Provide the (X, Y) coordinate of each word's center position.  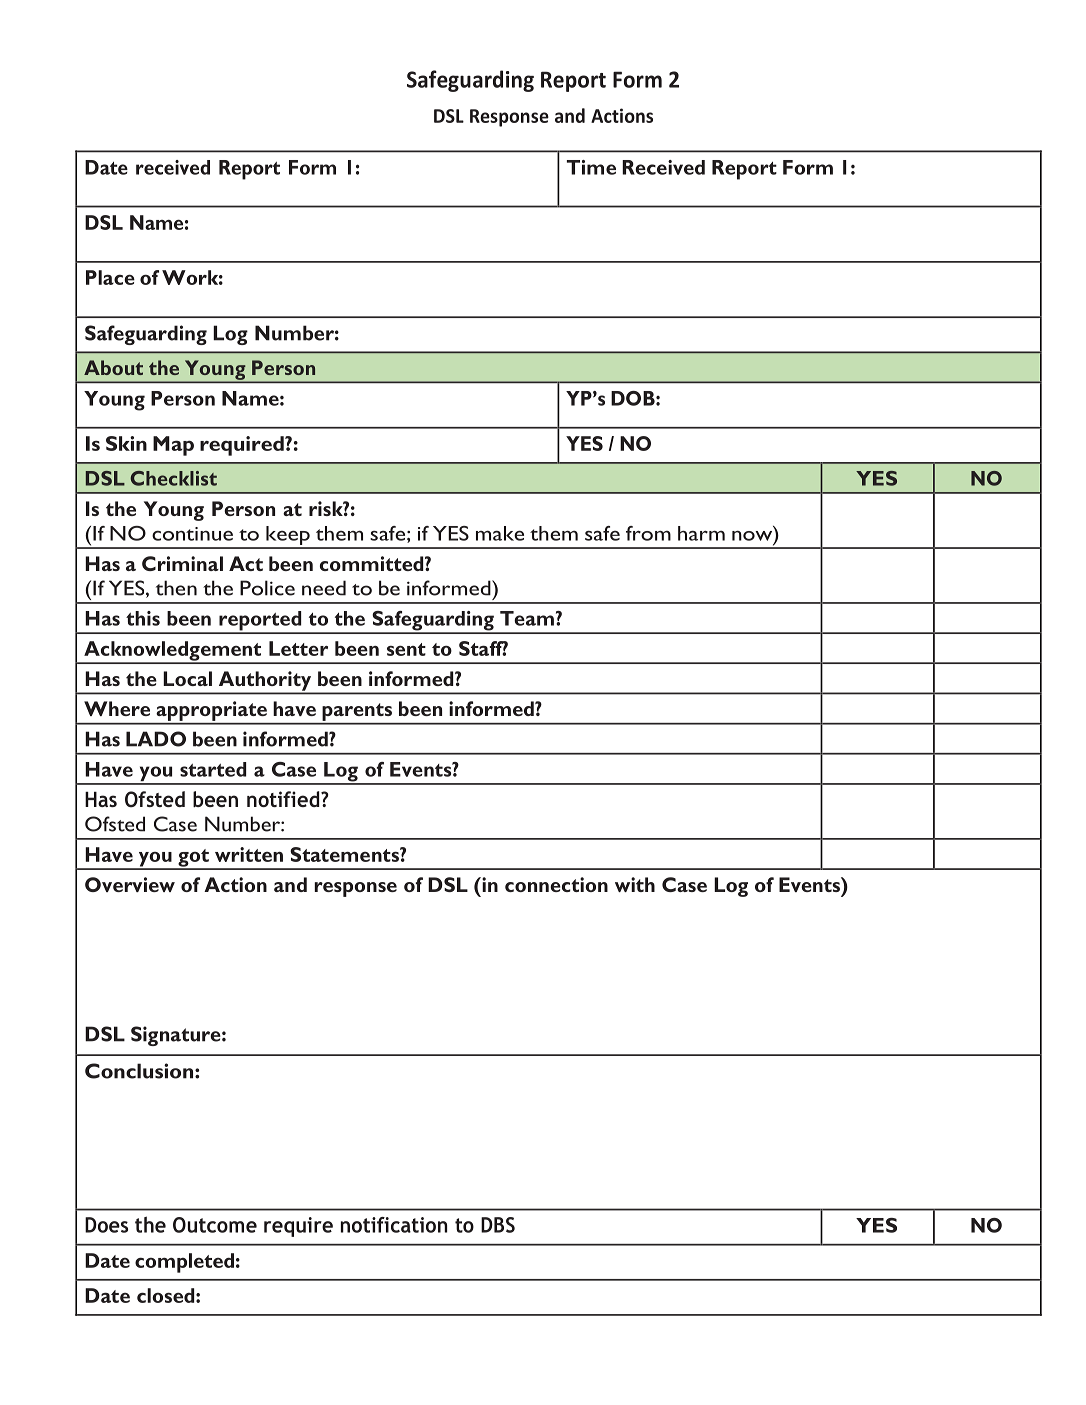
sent (406, 649)
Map (173, 446)
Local (187, 678)
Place (110, 277)
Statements (345, 854)
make (500, 533)
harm (701, 533)
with (635, 884)
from (648, 533)
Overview (130, 884)
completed (184, 1263)
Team (527, 618)
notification (394, 1225)
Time (591, 167)
